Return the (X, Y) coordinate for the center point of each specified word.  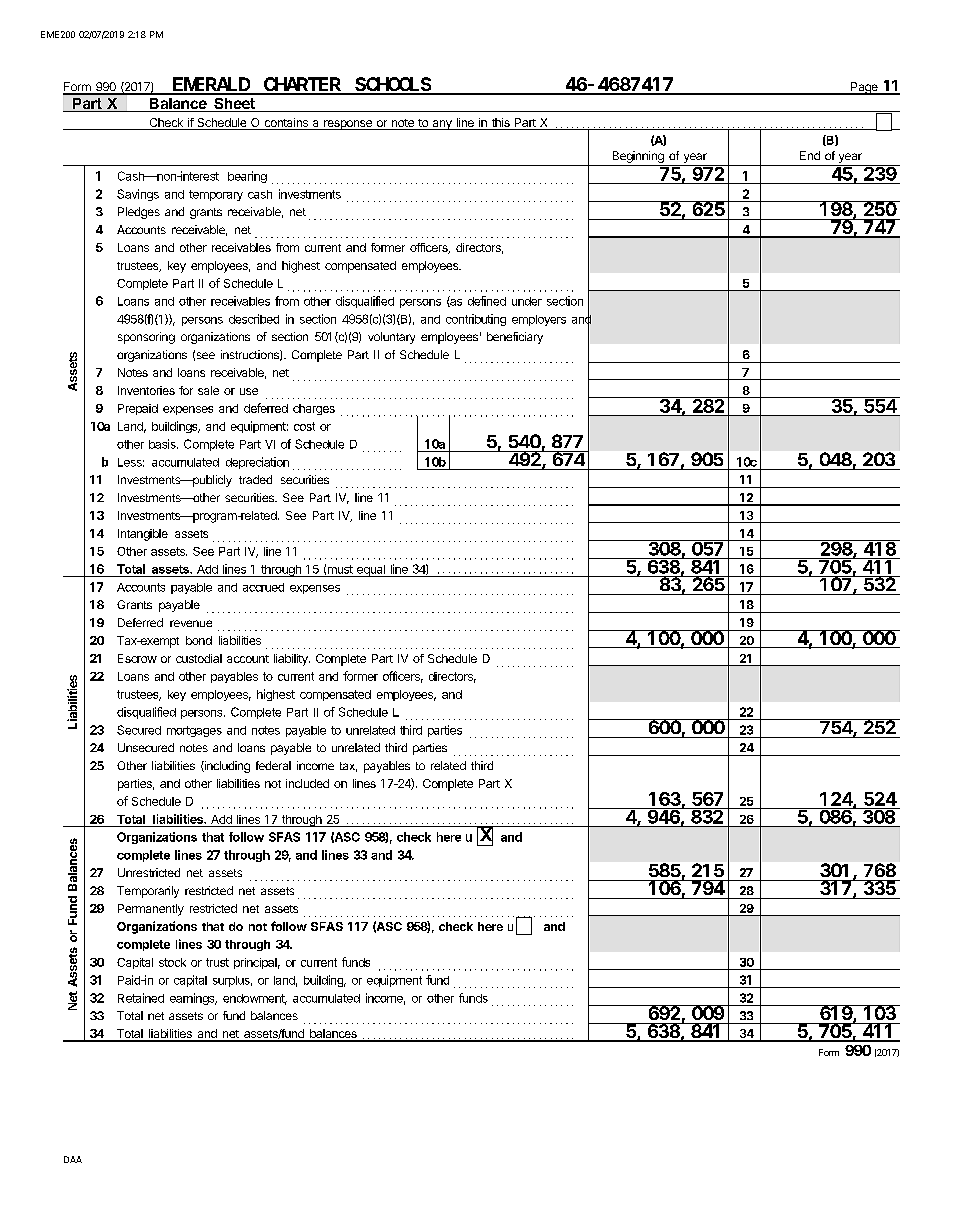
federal (273, 765)
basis (163, 444)
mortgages (194, 731)
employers (539, 320)
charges (314, 409)
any (442, 125)
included (307, 783)
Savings (138, 195)
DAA (73, 1159)
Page (864, 88)
